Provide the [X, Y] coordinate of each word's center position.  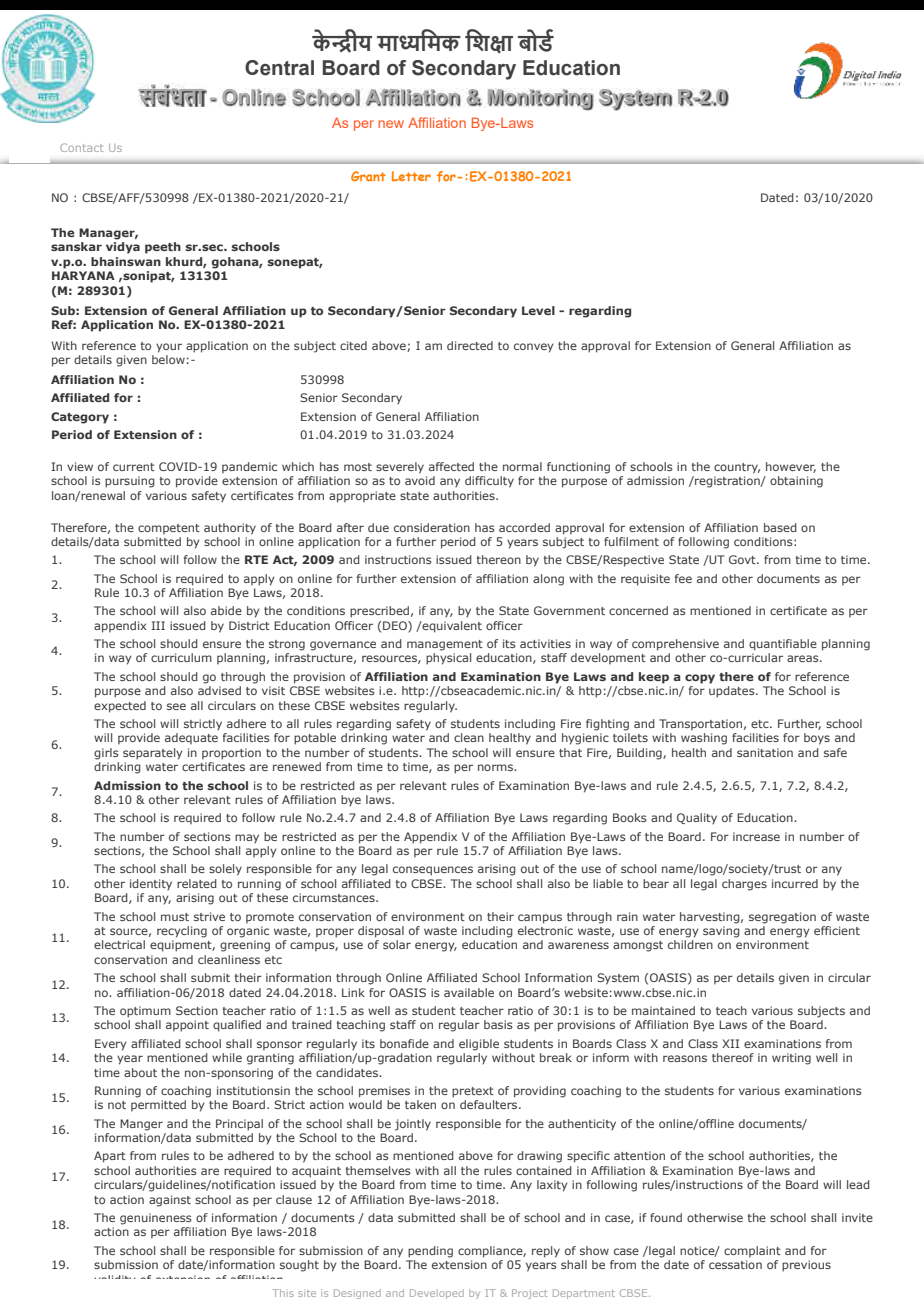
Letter [411, 176]
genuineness [156, 1219]
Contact [81, 147]
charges [744, 885]
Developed [437, 1294]
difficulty [489, 482]
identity [151, 884]
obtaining [796, 482]
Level [538, 310]
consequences [433, 871]
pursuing [130, 482]
